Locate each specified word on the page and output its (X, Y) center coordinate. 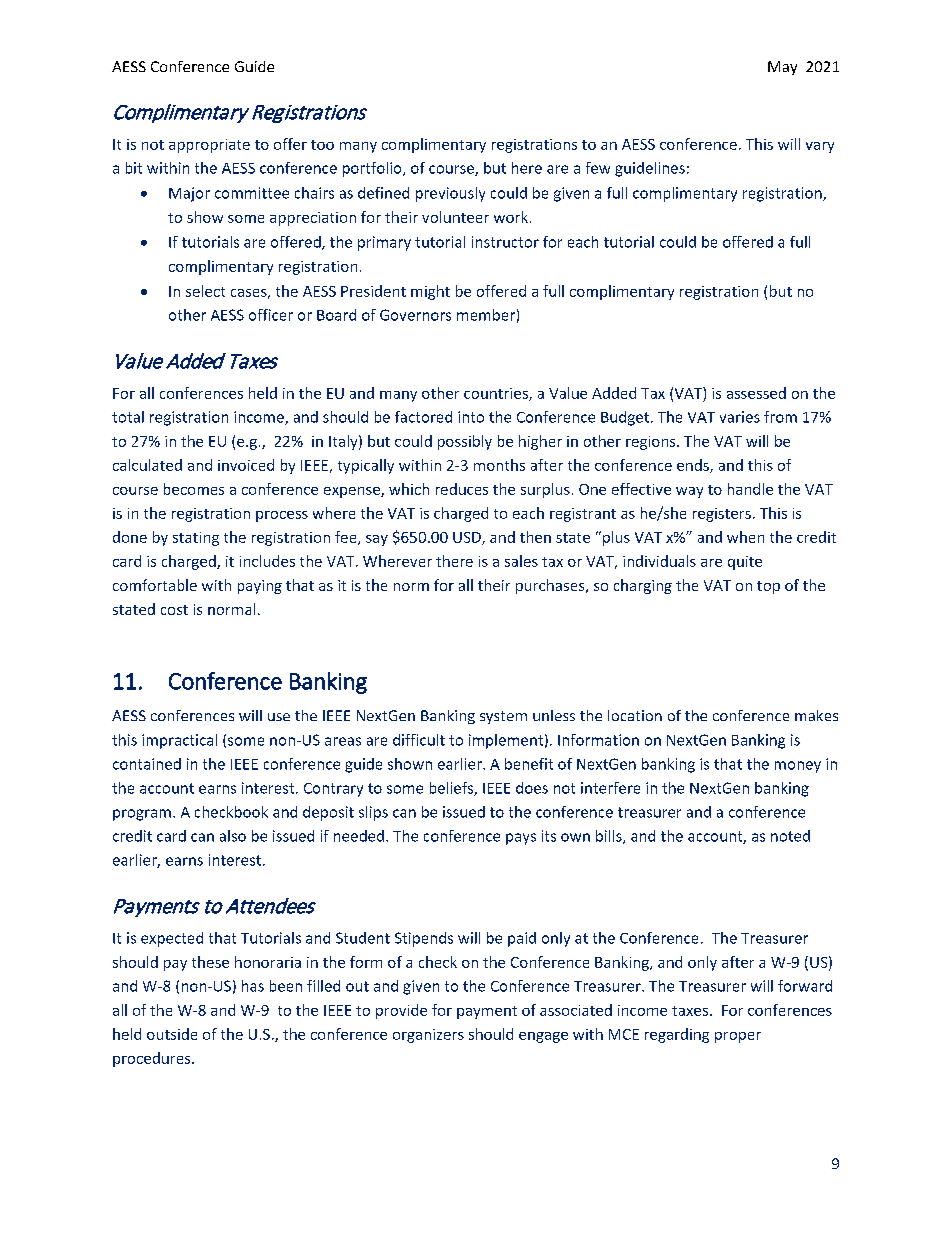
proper (738, 1037)
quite (745, 563)
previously (450, 194)
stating (196, 539)
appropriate (209, 146)
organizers (428, 1036)
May (782, 68)
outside (172, 1034)
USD (468, 538)
